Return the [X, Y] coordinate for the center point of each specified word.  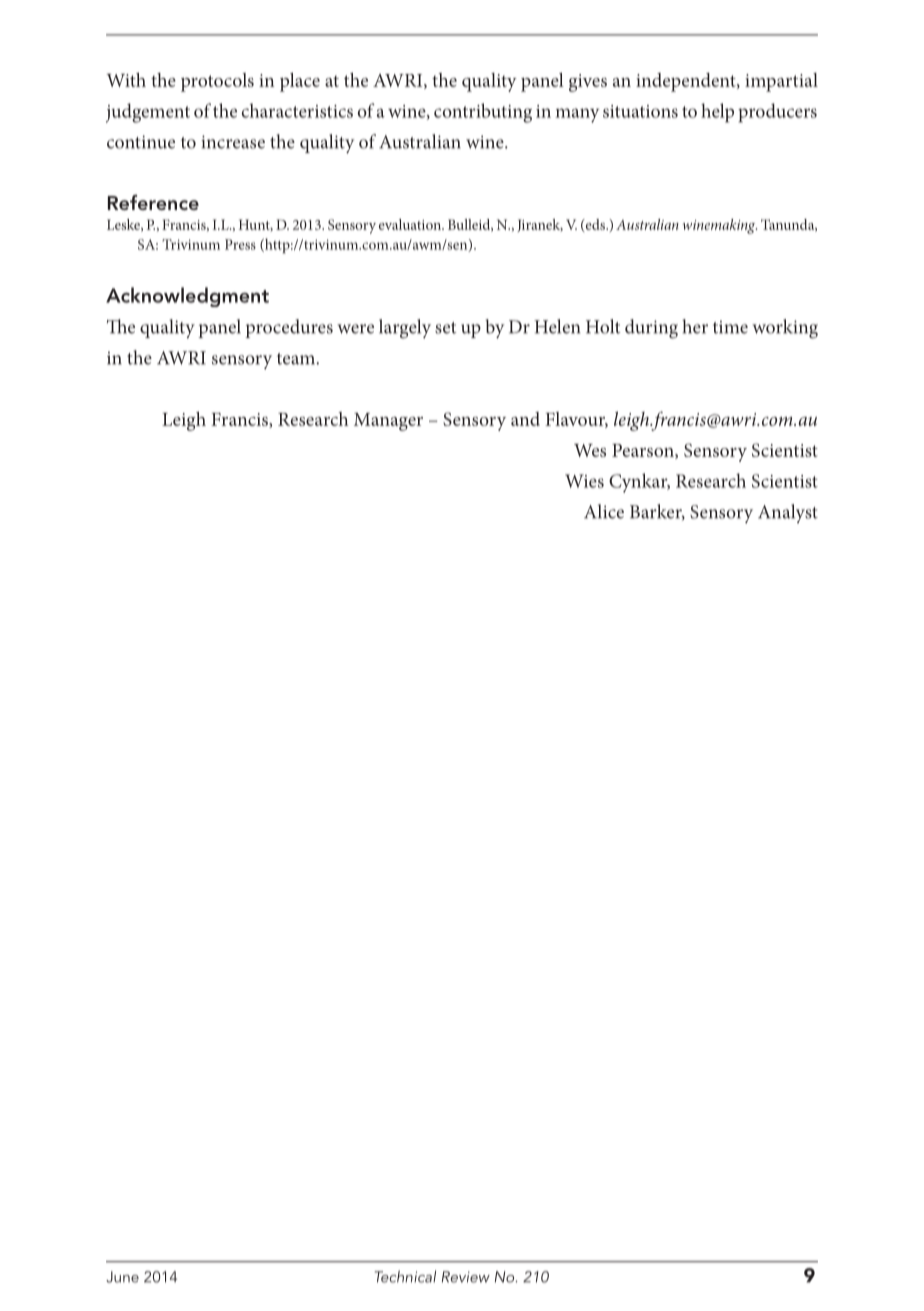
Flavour [576, 420]
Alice [604, 511]
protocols [217, 82]
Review [466, 1277]
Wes [590, 450]
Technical [405, 1276]
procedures [289, 328]
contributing [483, 113]
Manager [388, 422]
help [717, 113]
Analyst [788, 513]
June [122, 1277]
